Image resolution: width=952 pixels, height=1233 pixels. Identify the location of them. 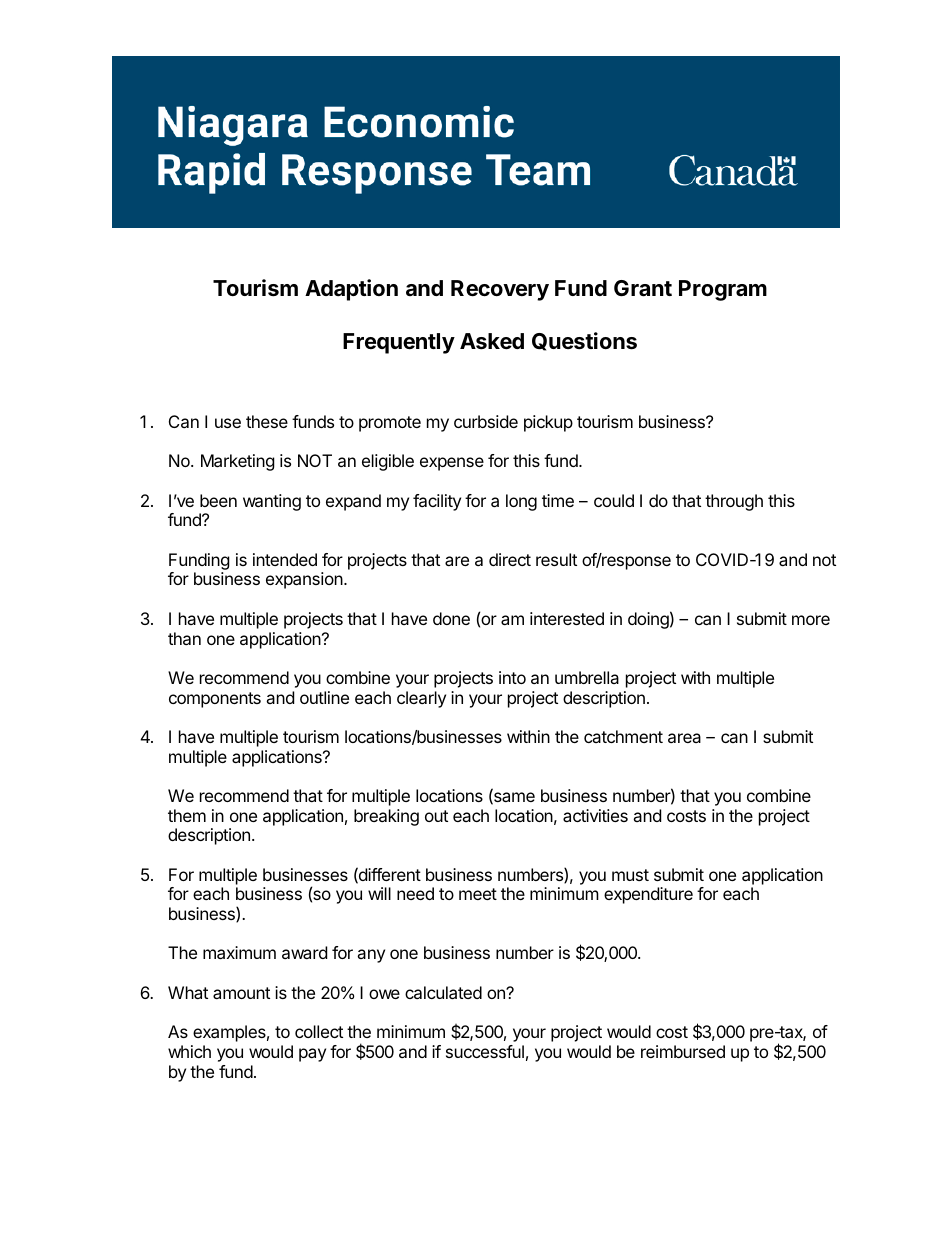
(187, 815).
